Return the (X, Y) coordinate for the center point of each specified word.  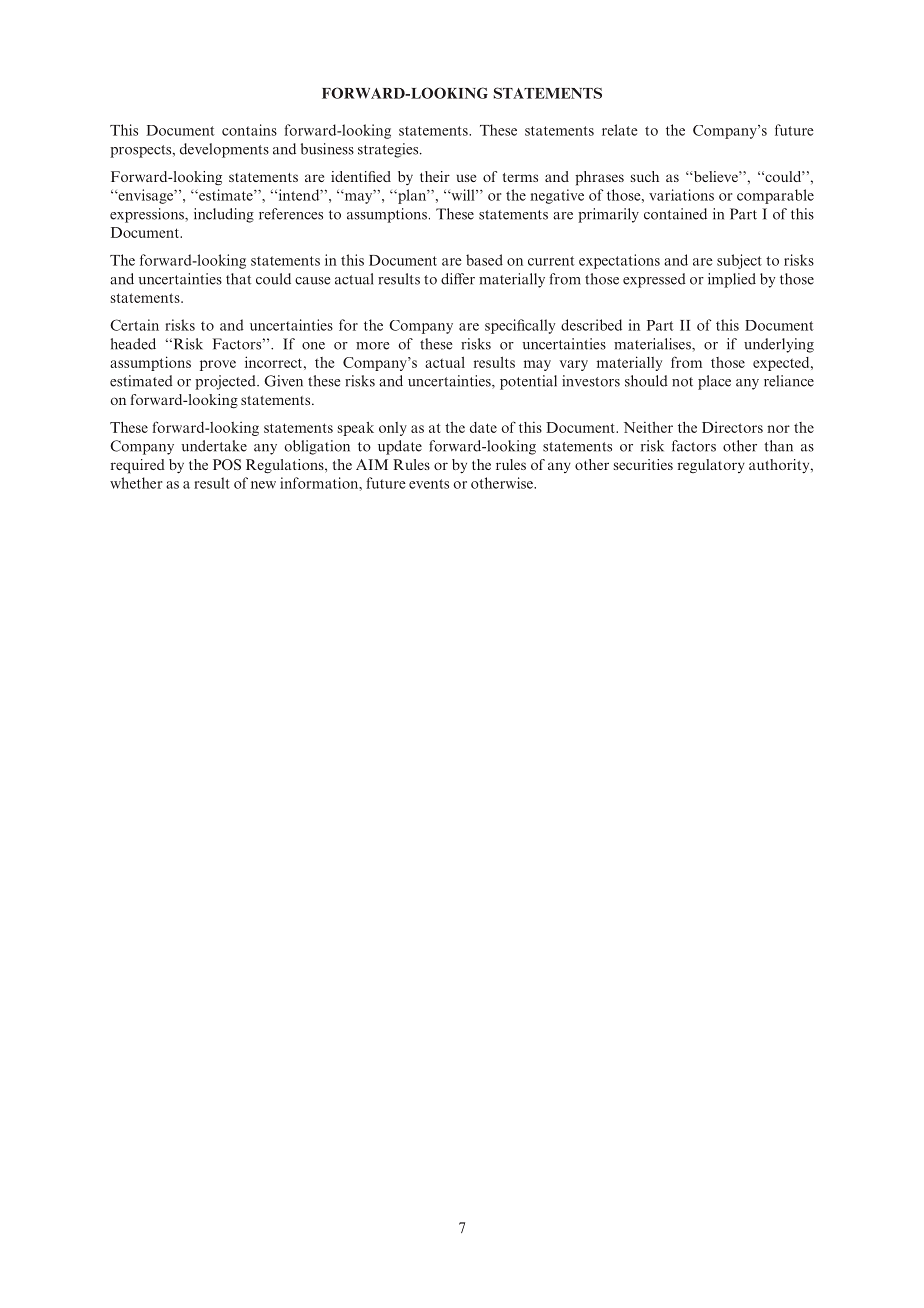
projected (226, 382)
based (484, 260)
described (591, 325)
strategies (389, 150)
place (714, 382)
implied (732, 280)
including (224, 215)
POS (227, 464)
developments (224, 150)
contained (675, 214)
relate (620, 130)
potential (528, 382)
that (239, 279)
